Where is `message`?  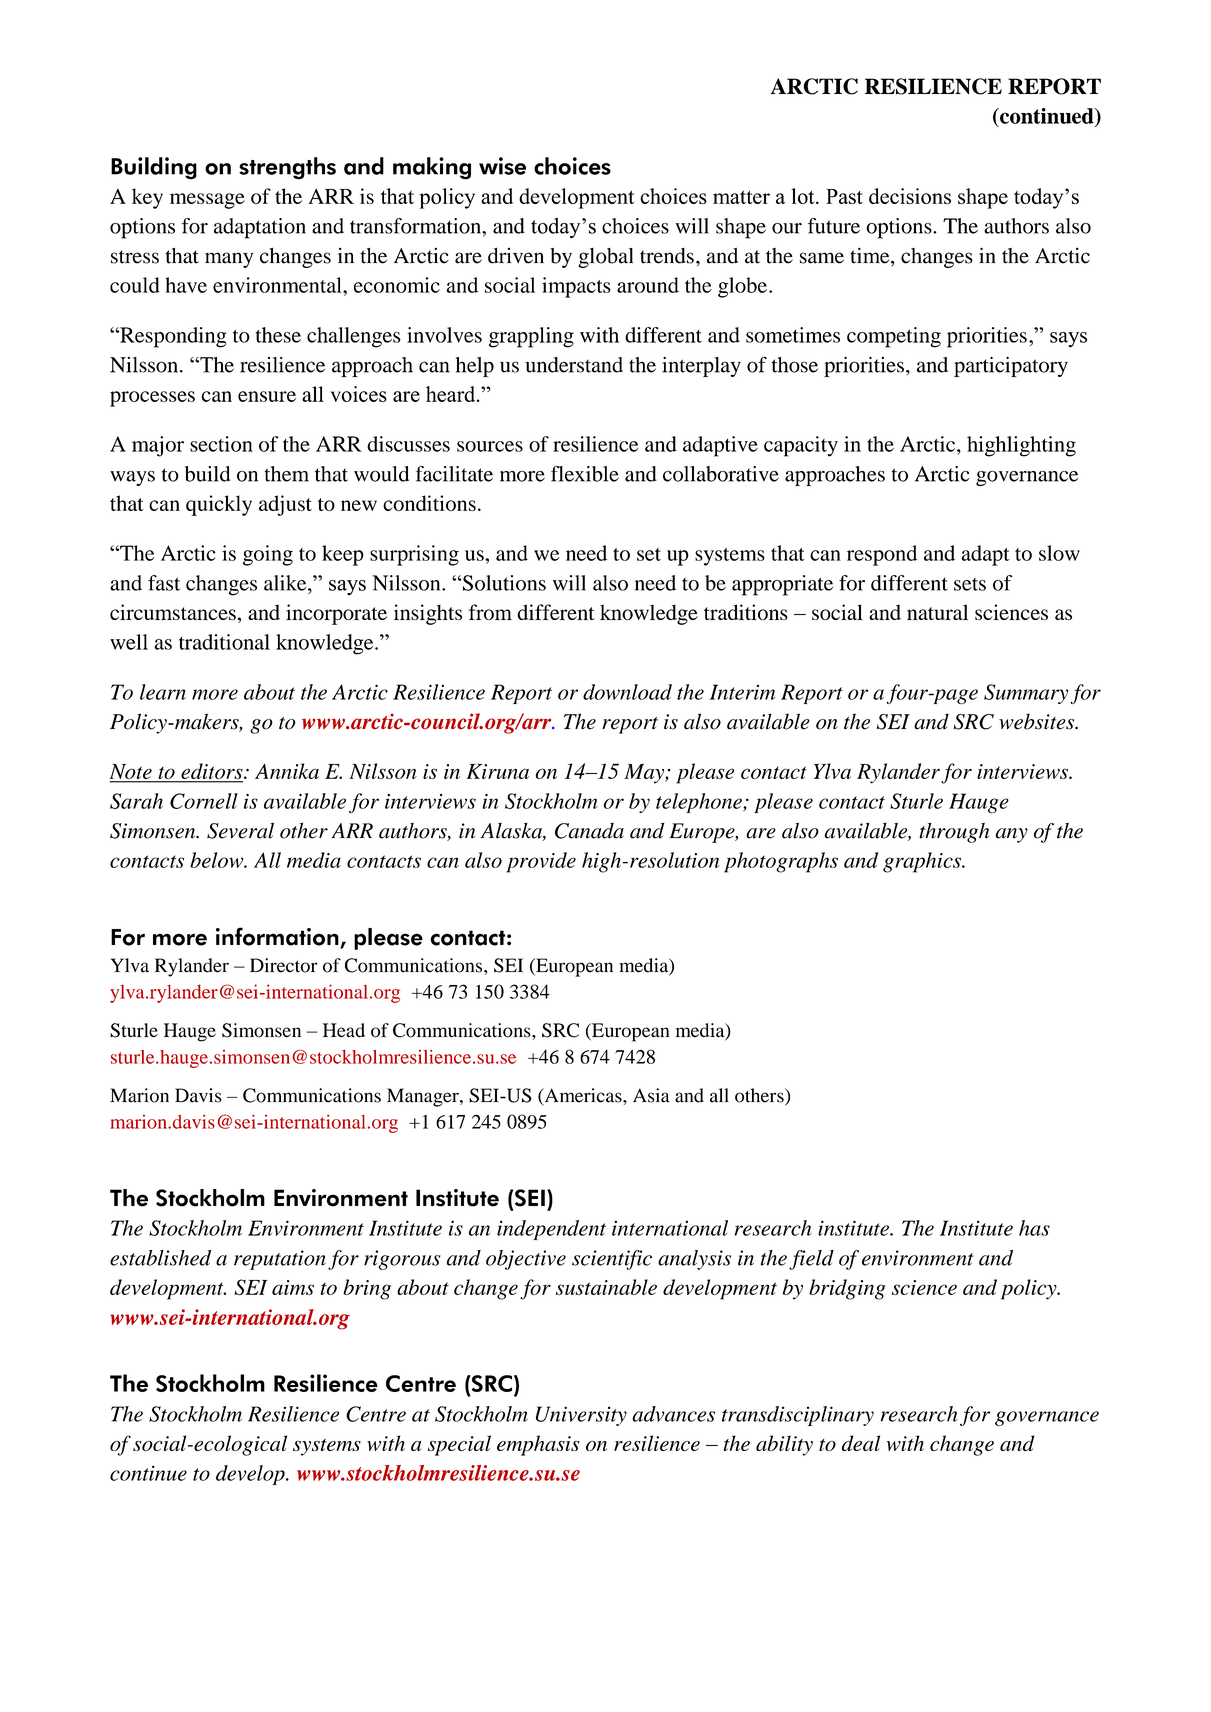 message is located at coordinates (207, 201).
